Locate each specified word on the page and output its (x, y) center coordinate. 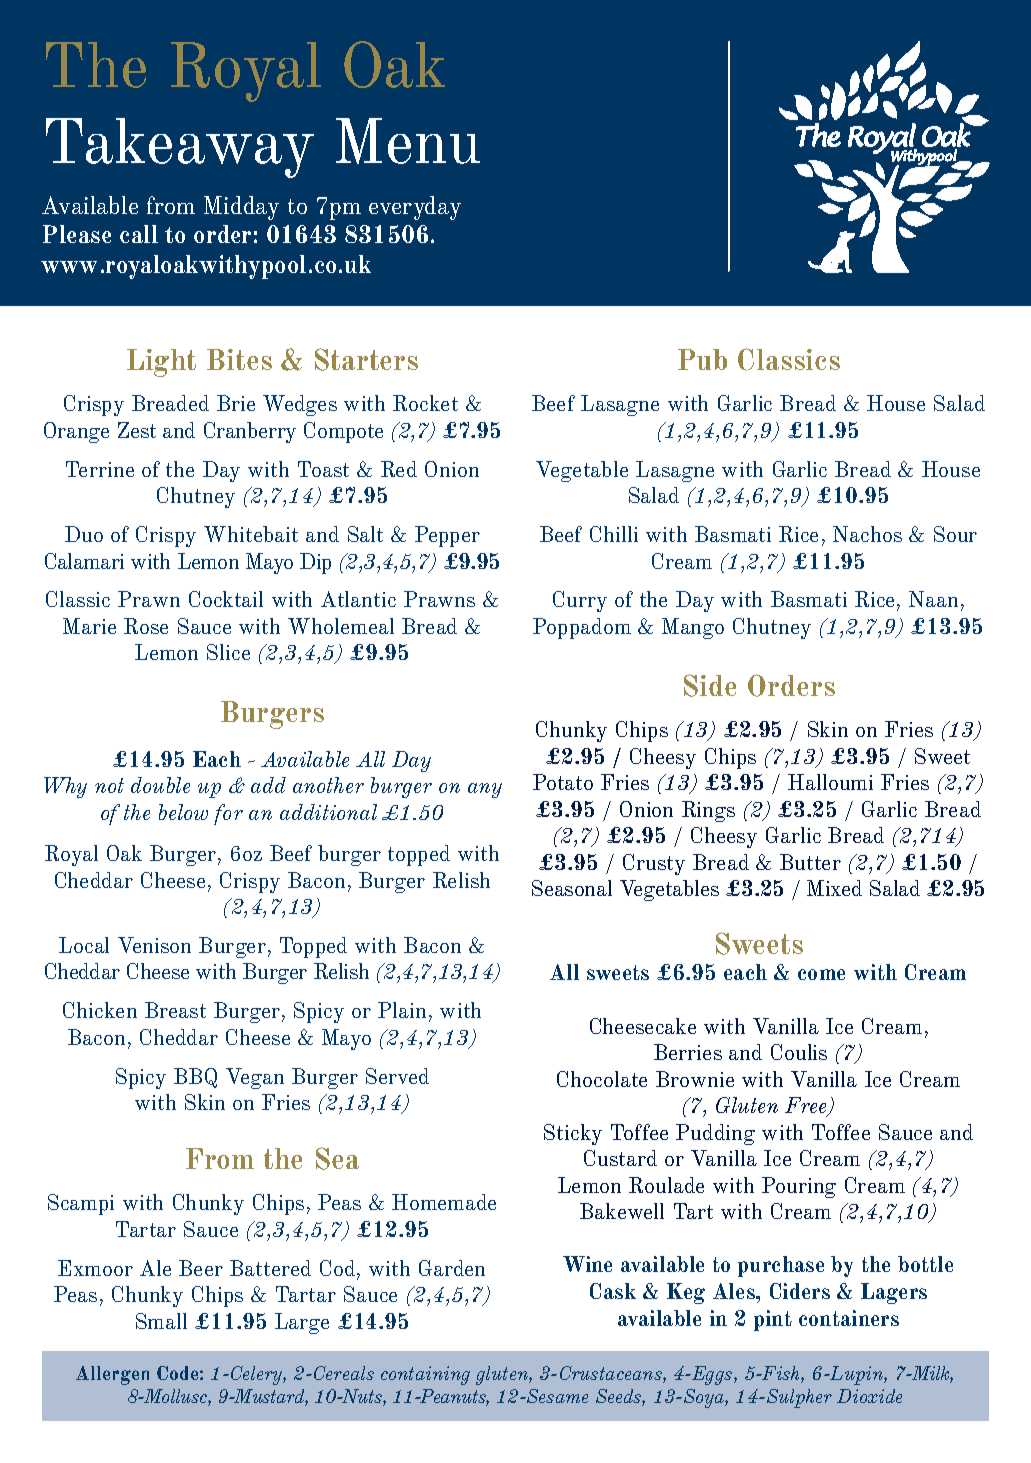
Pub (702, 359)
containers (849, 1318)
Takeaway (180, 148)
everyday (415, 208)
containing (425, 1375)
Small (161, 1321)
